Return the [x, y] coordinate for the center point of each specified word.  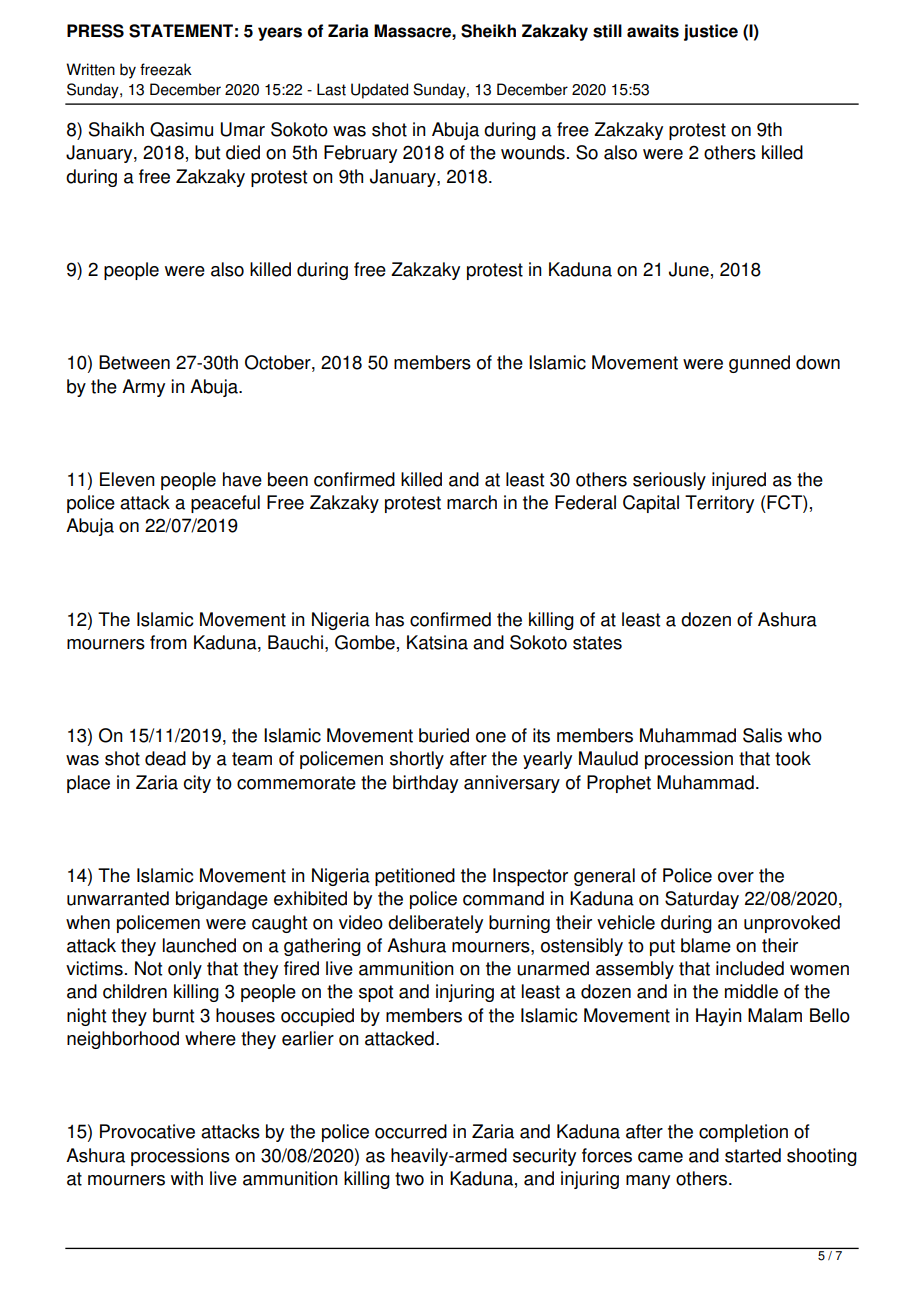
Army [143, 388]
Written [90, 69]
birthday [425, 784]
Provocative [147, 1131]
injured [739, 481]
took [793, 758]
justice [711, 32]
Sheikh [488, 31]
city [197, 784]
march [472, 502]
